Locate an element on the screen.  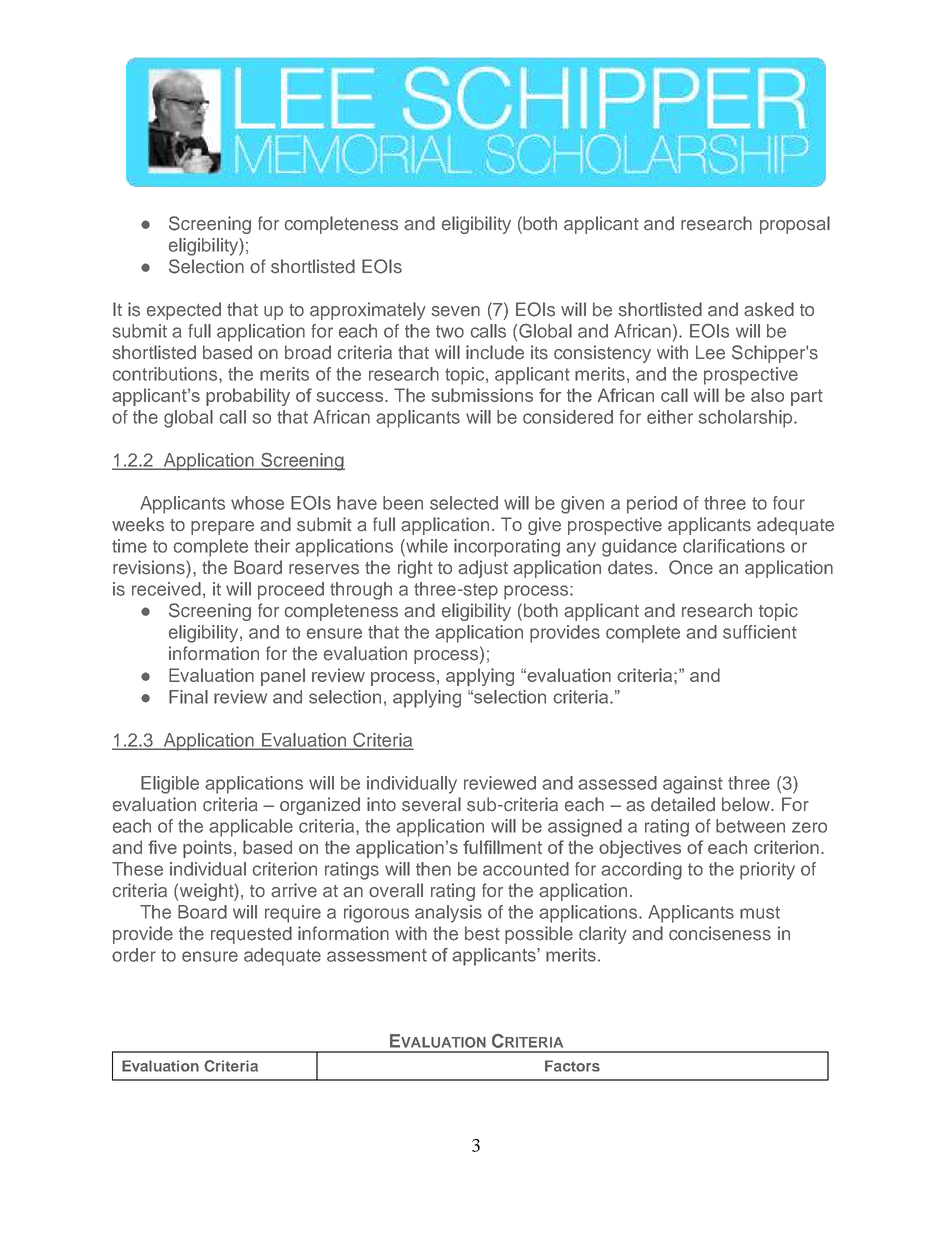
Eligible is located at coordinates (170, 785).
